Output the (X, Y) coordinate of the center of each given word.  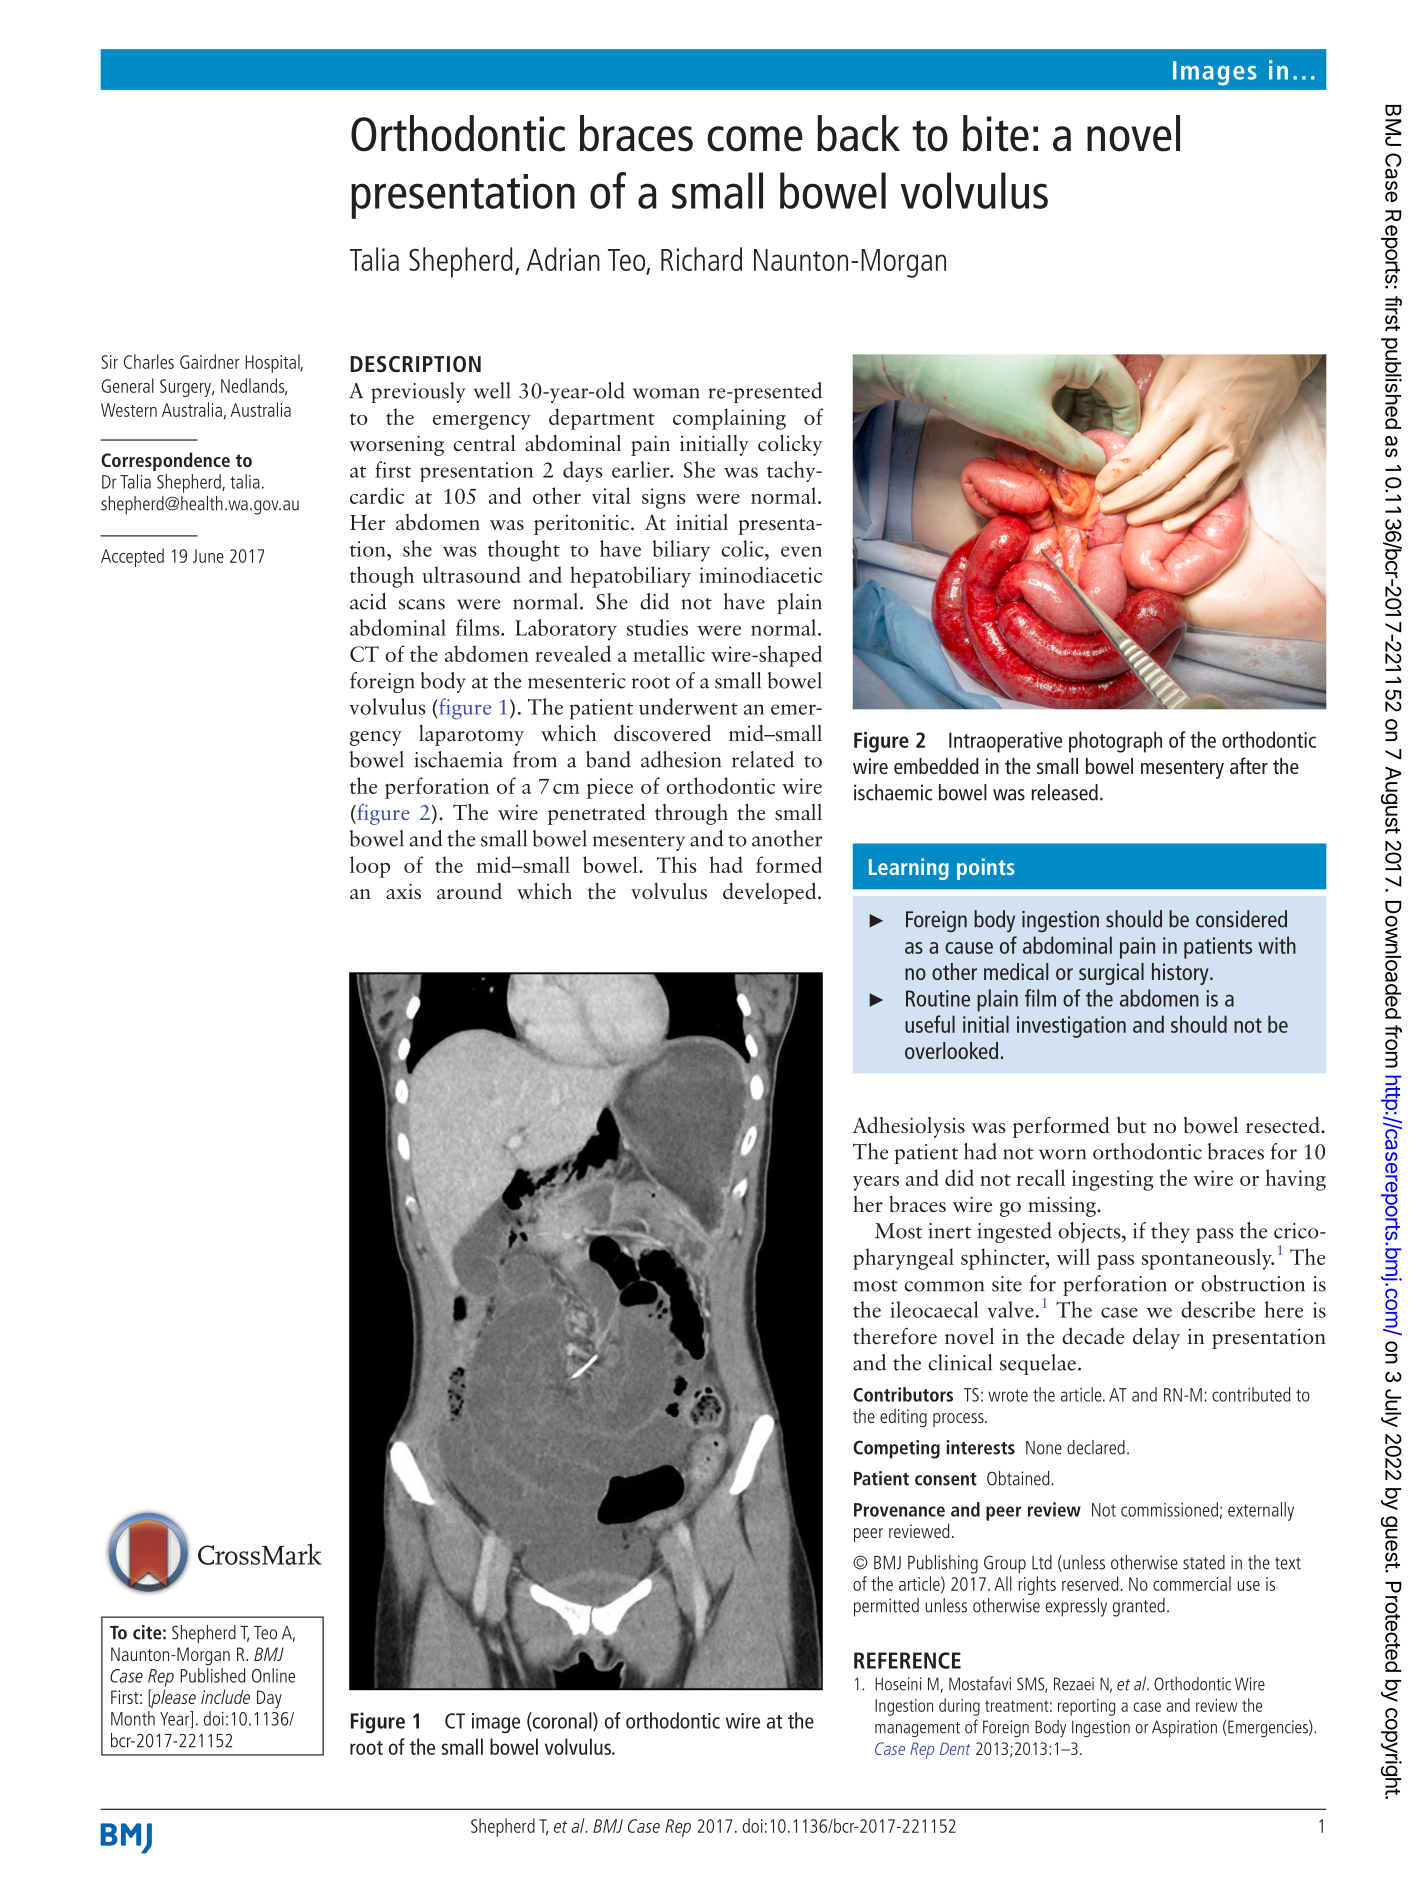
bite (996, 133)
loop (370, 867)
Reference (907, 1660)
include (225, 1696)
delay (1156, 1338)
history (1181, 974)
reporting (1086, 1707)
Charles (149, 361)
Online (273, 1675)
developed (771, 893)
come (755, 139)
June (208, 556)
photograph (1115, 742)
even (801, 551)
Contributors (903, 1394)
